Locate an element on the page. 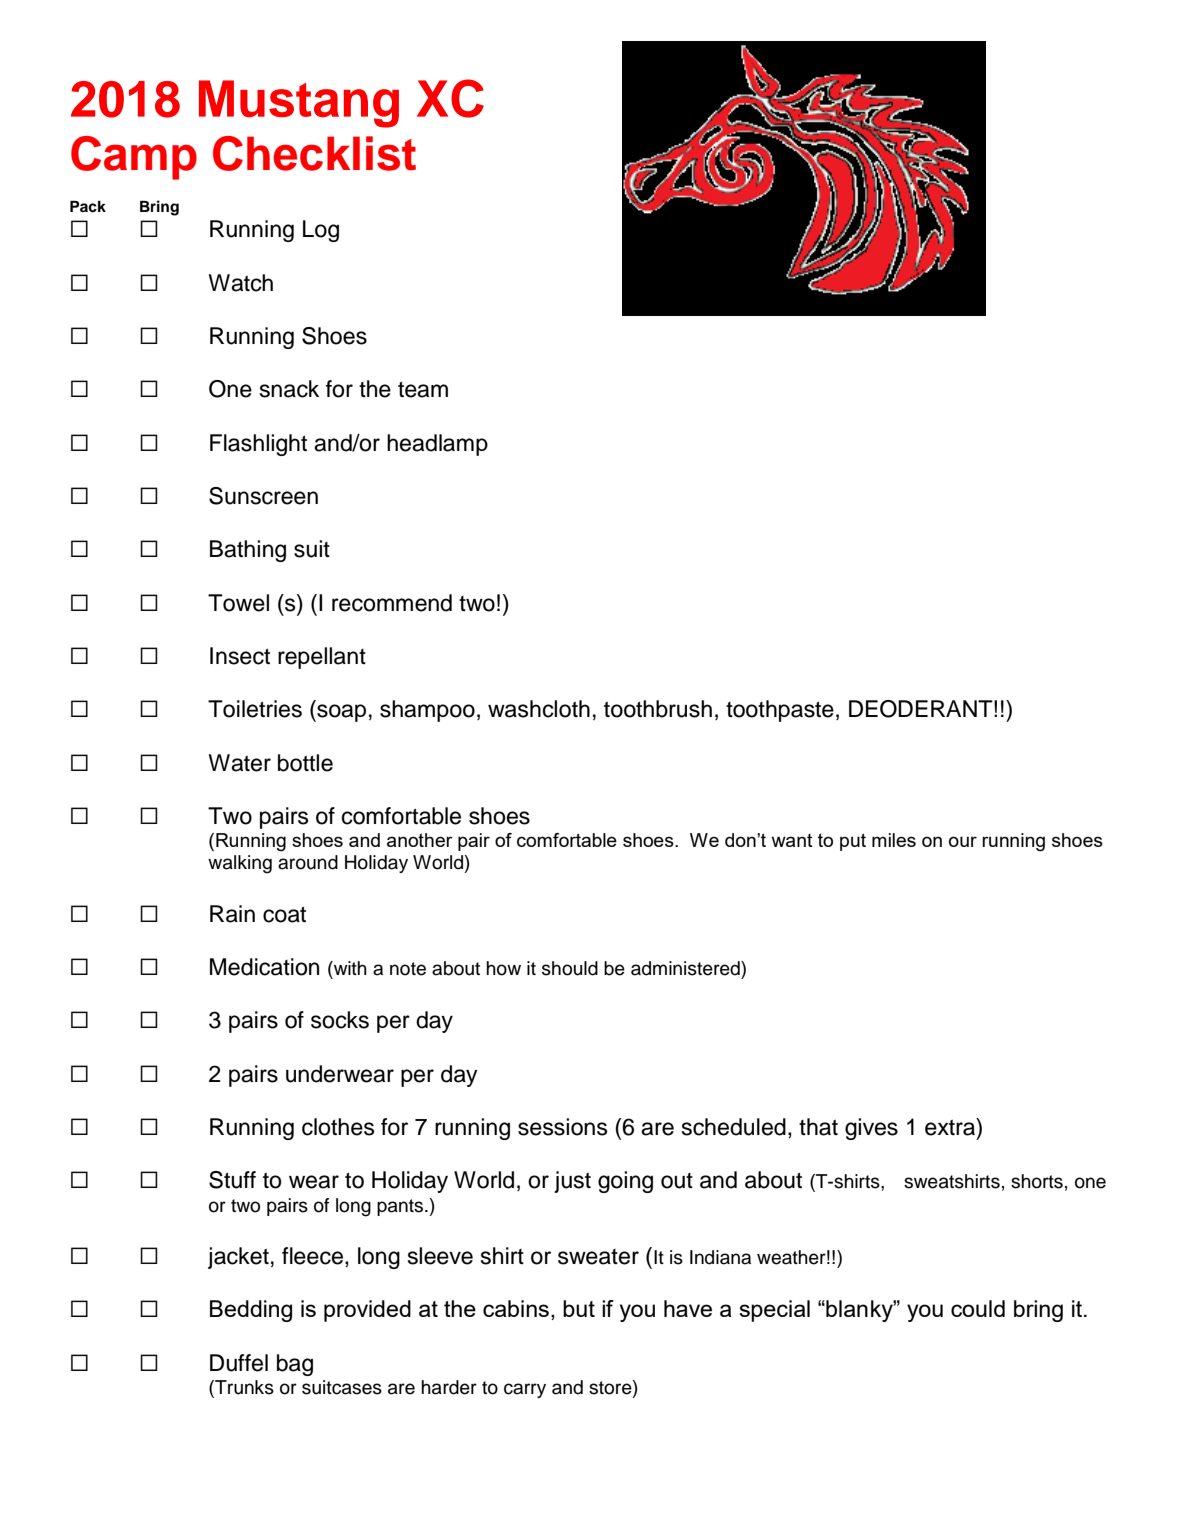 This document has width=1182, height=1530. Water is located at coordinates (239, 763).
